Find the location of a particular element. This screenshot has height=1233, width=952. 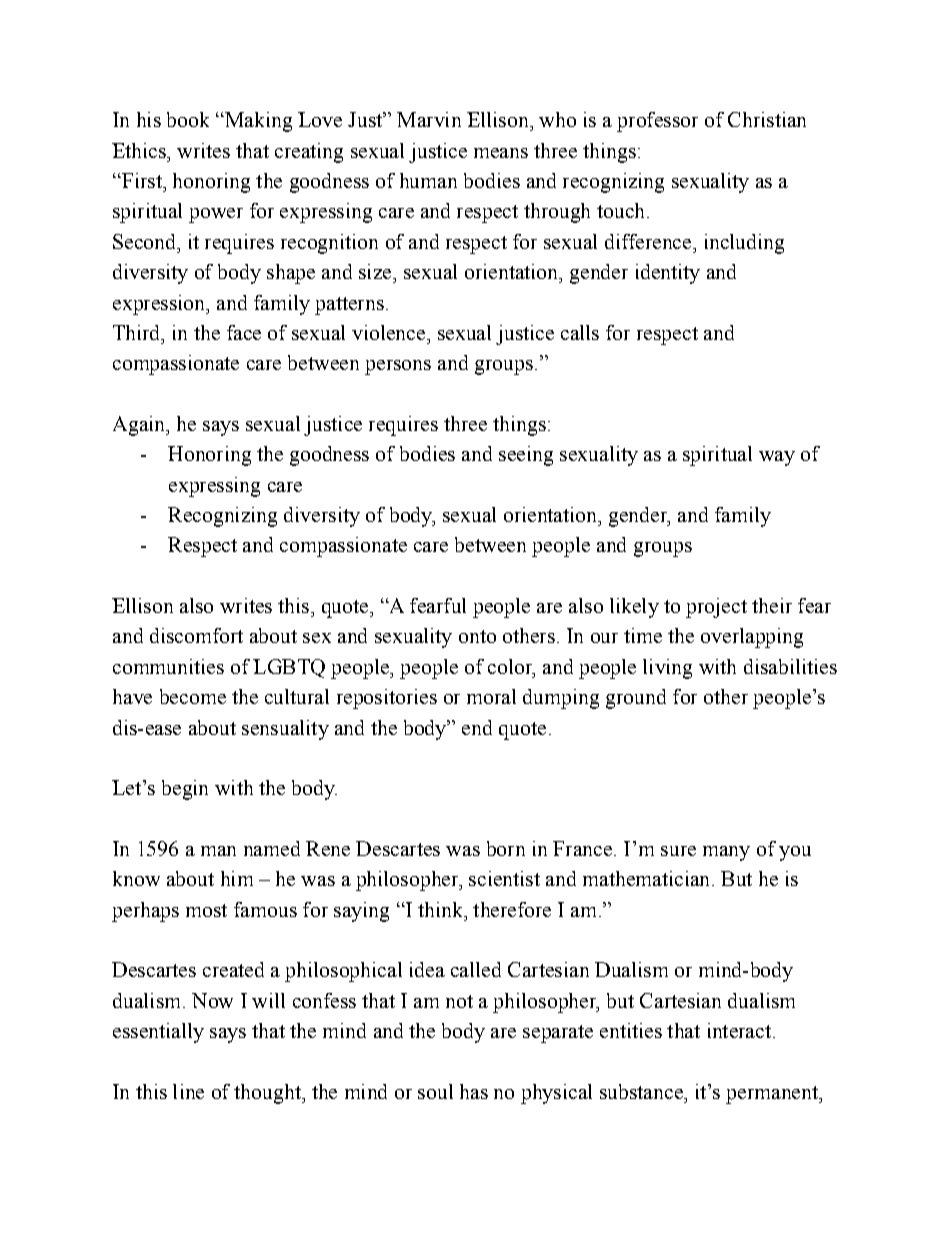

begin is located at coordinates (185, 790).
